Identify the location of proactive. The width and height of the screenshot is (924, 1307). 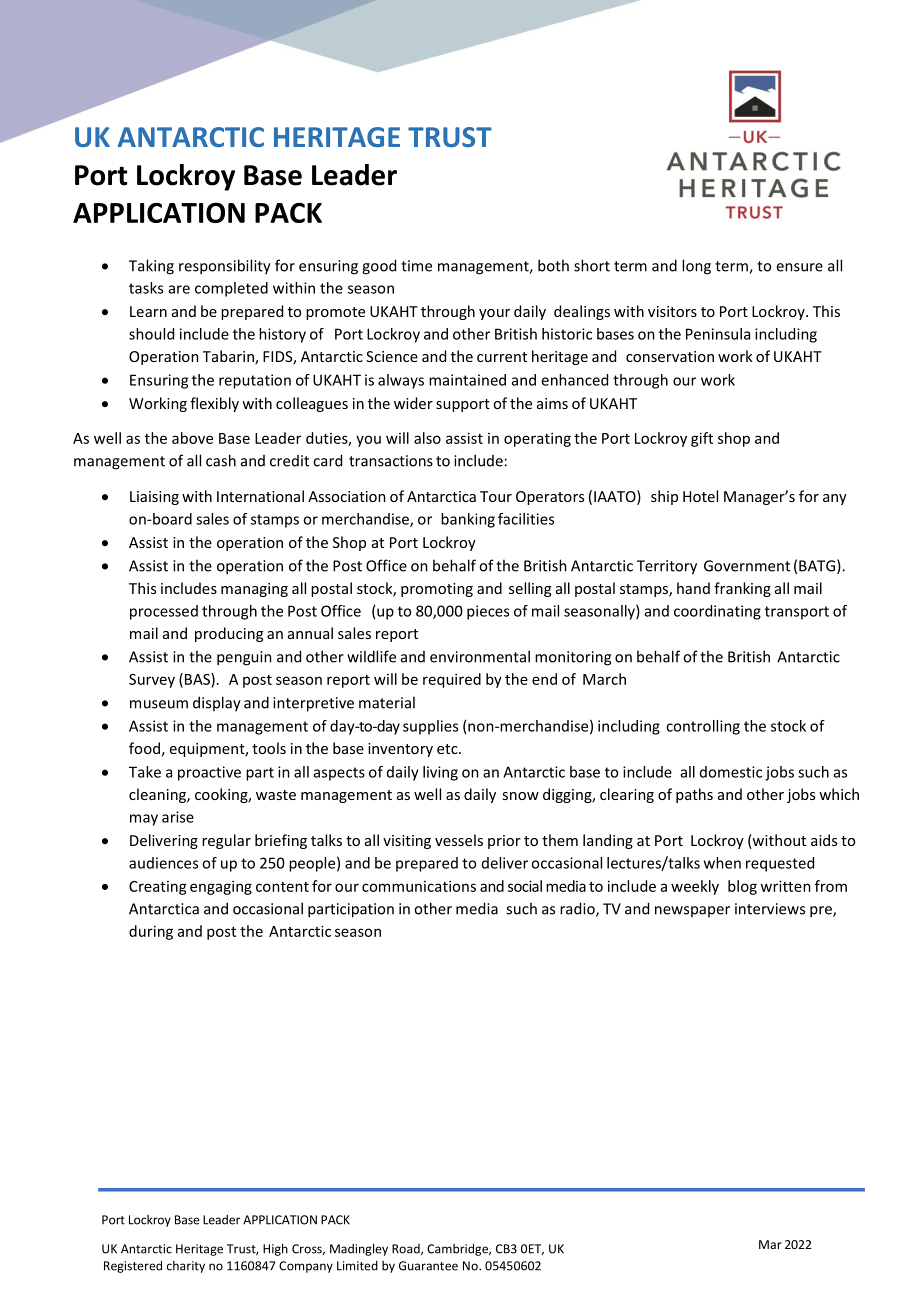
(209, 773).
